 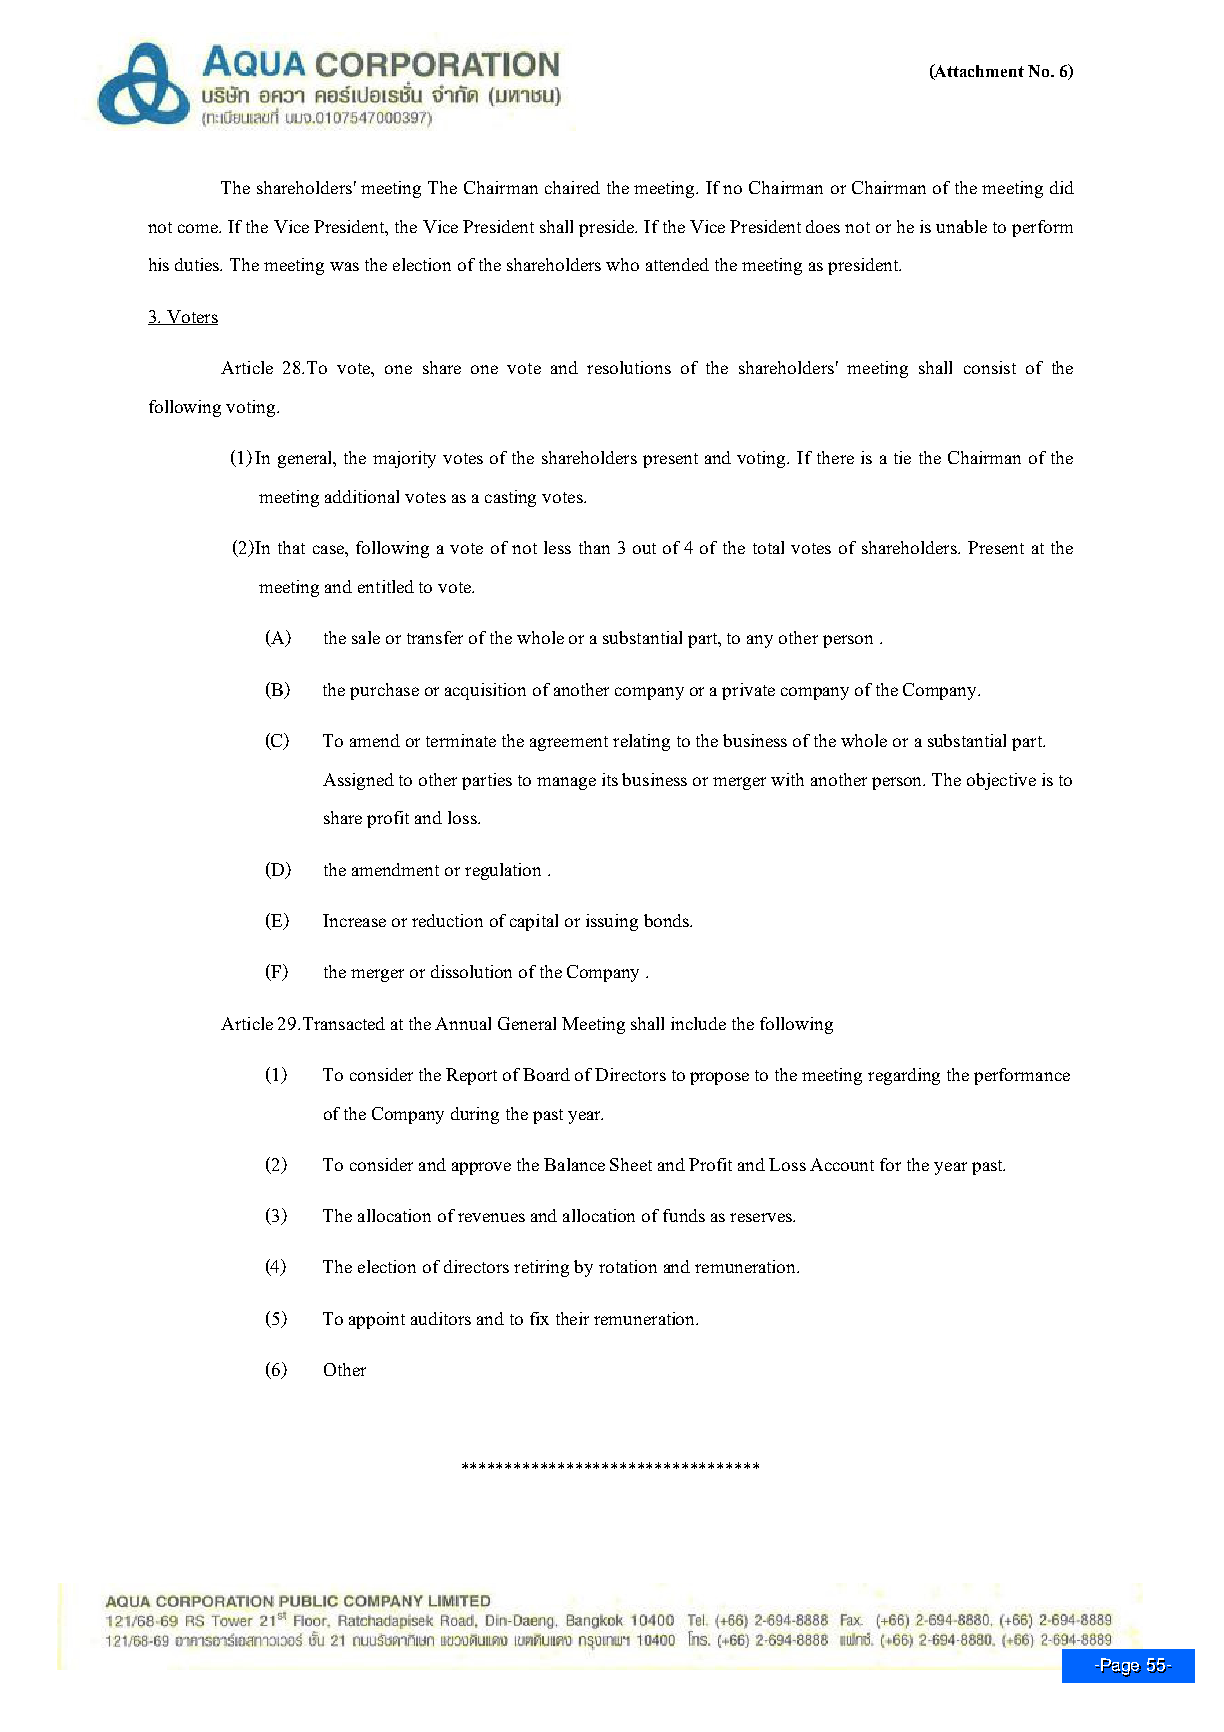 I want to click on Increase, so click(x=354, y=920).
